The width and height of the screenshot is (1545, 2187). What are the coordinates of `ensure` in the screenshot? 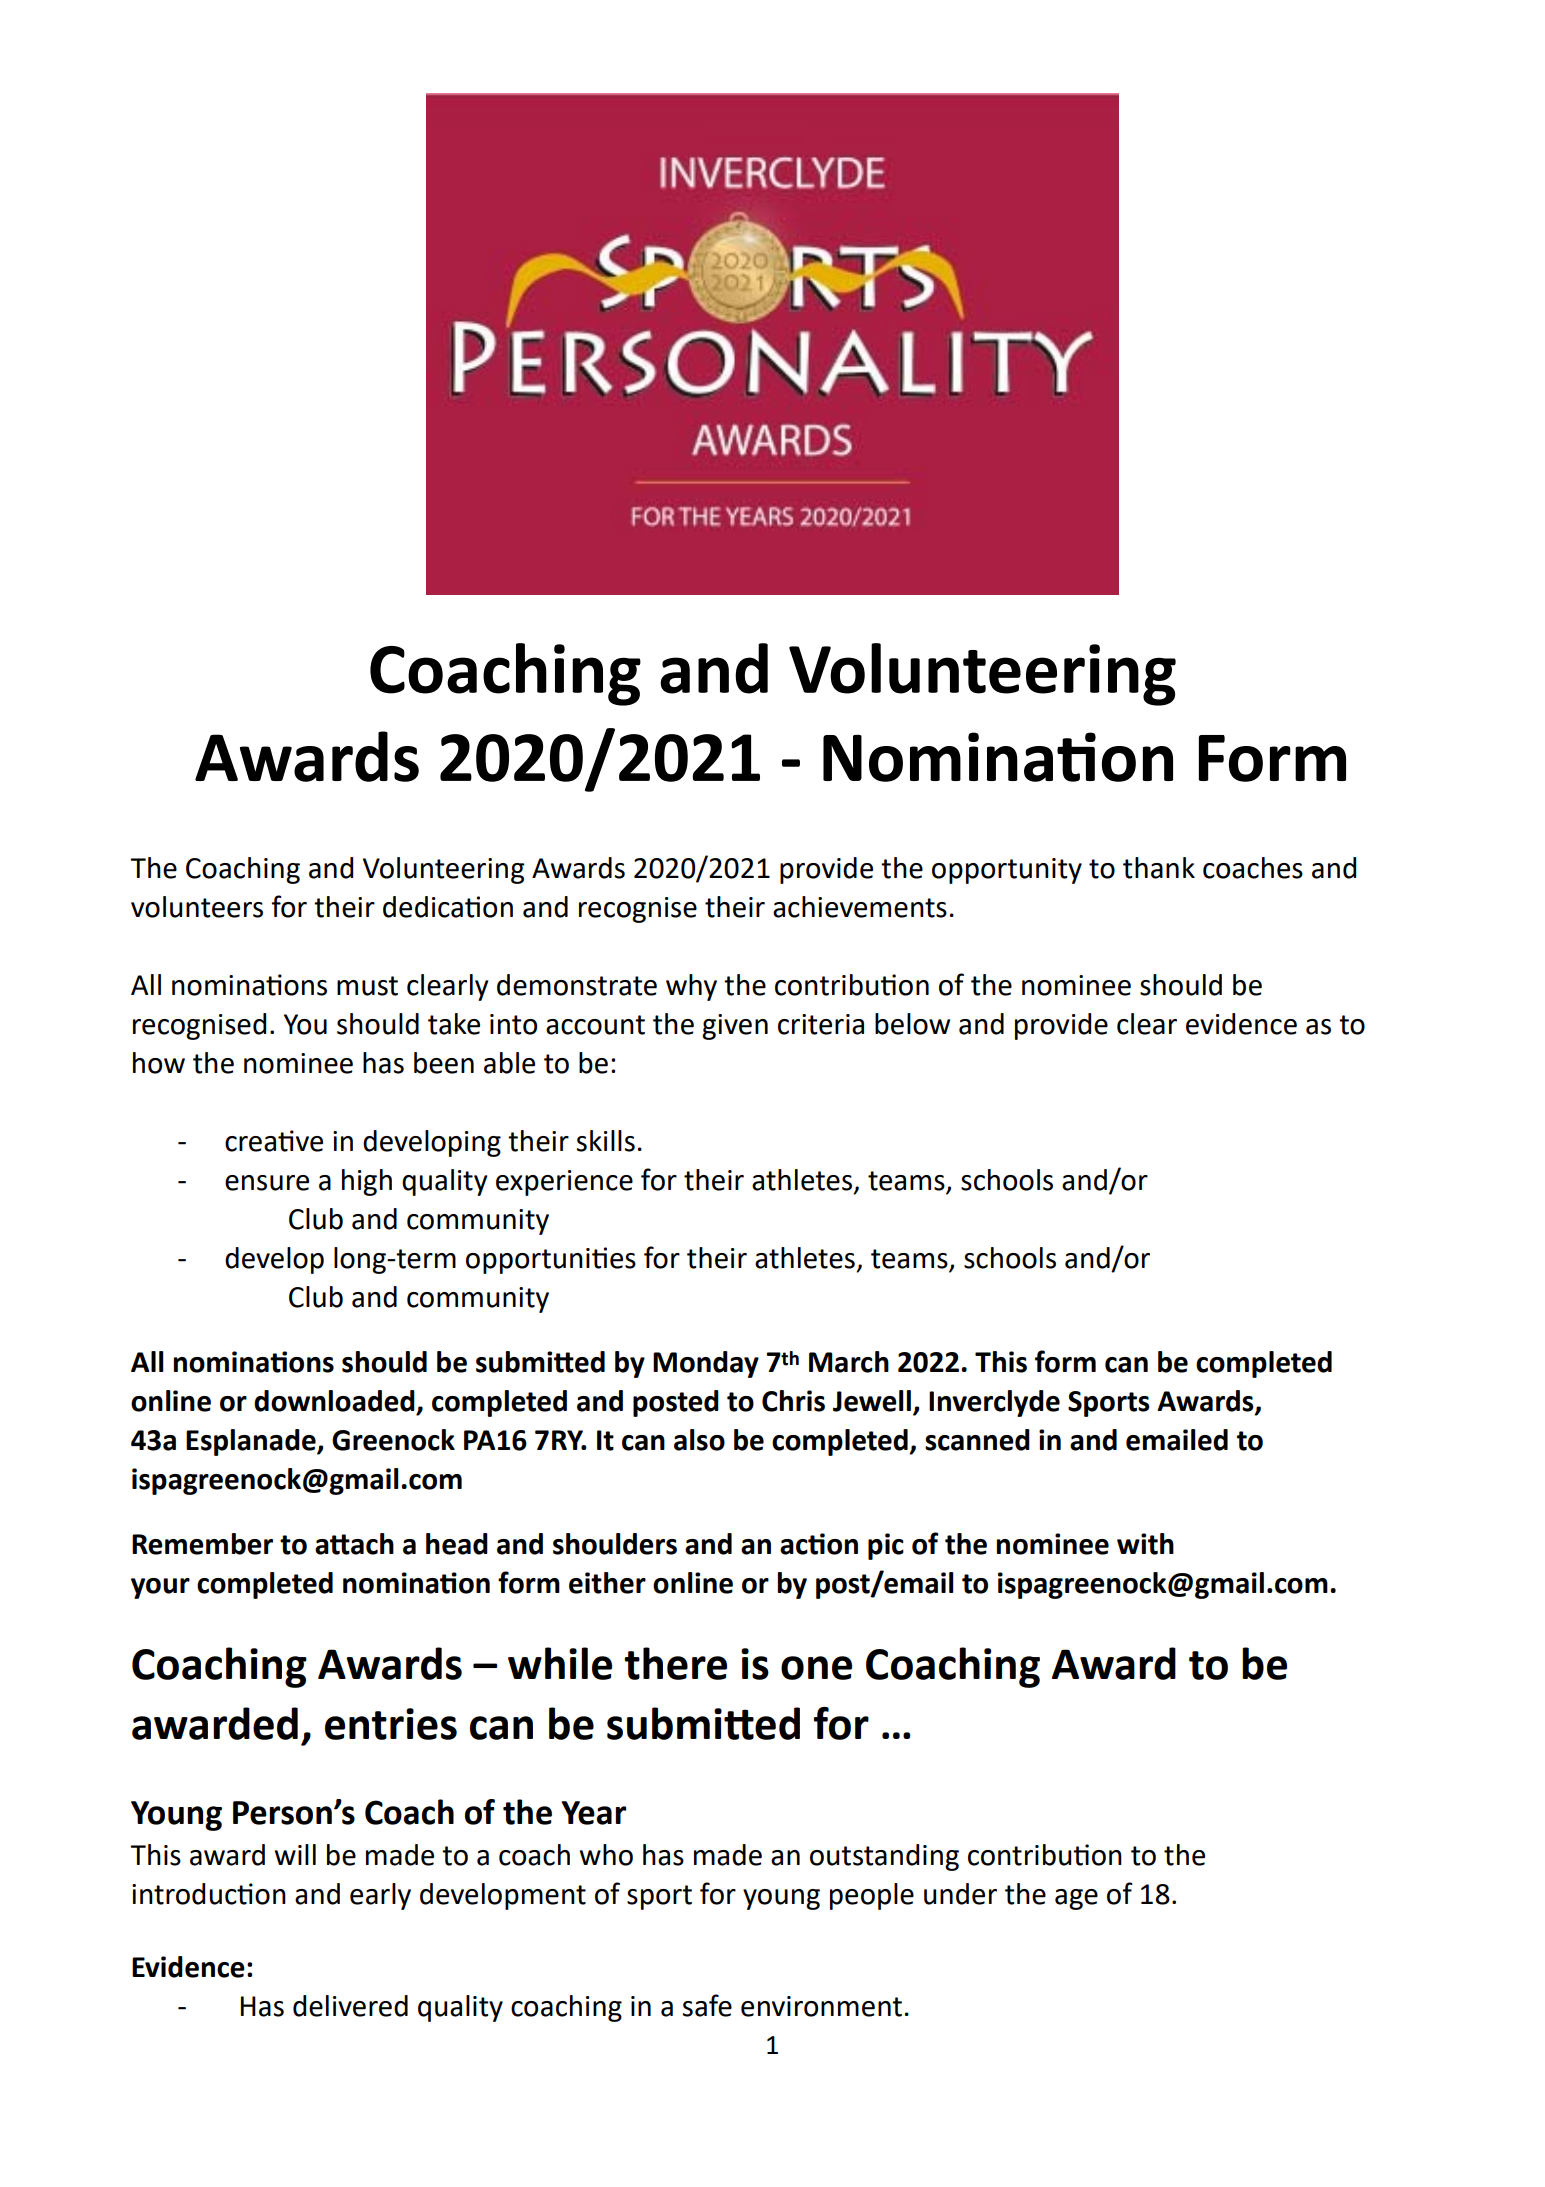 It's located at (267, 1183).
